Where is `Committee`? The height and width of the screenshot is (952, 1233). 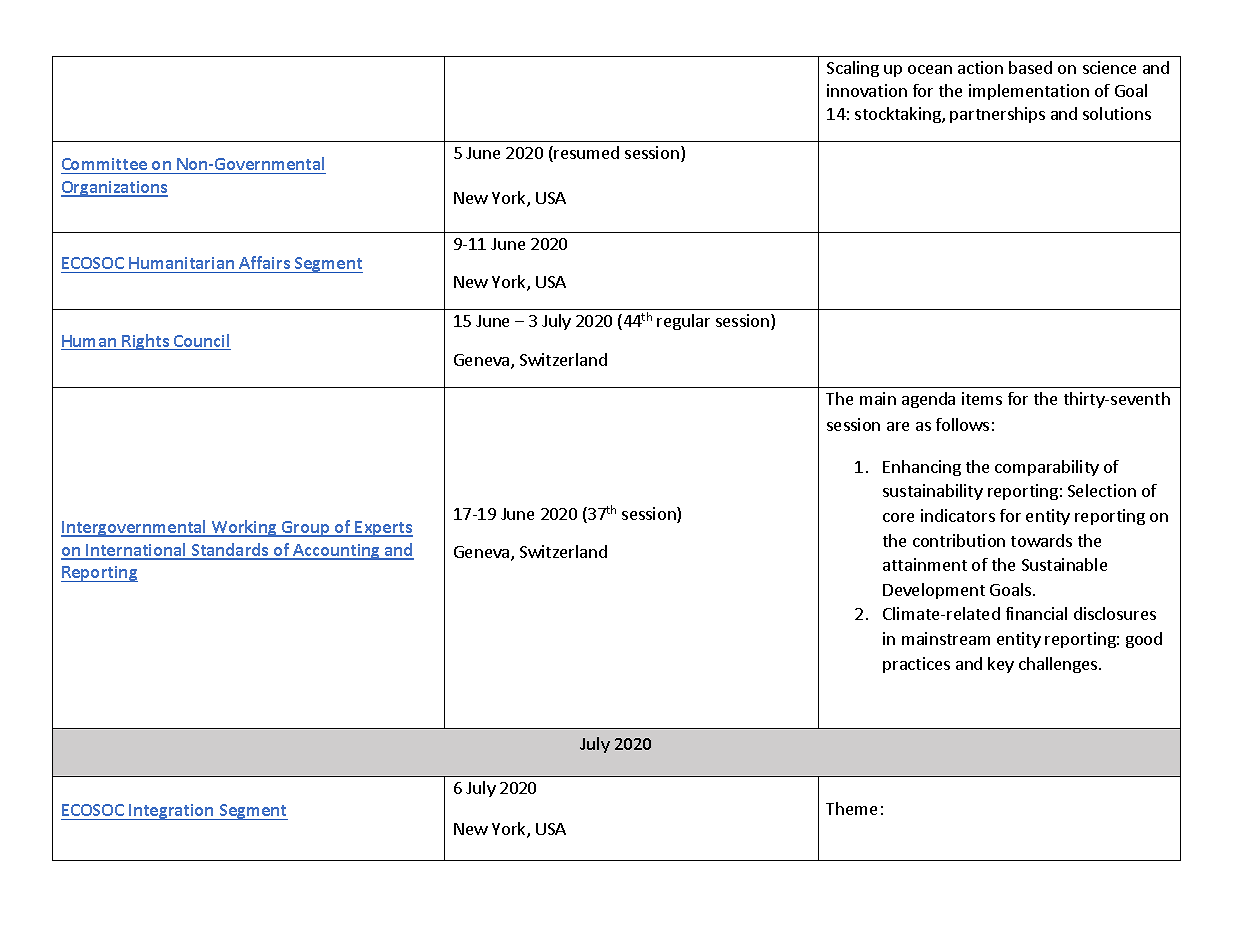 Committee is located at coordinates (104, 164).
